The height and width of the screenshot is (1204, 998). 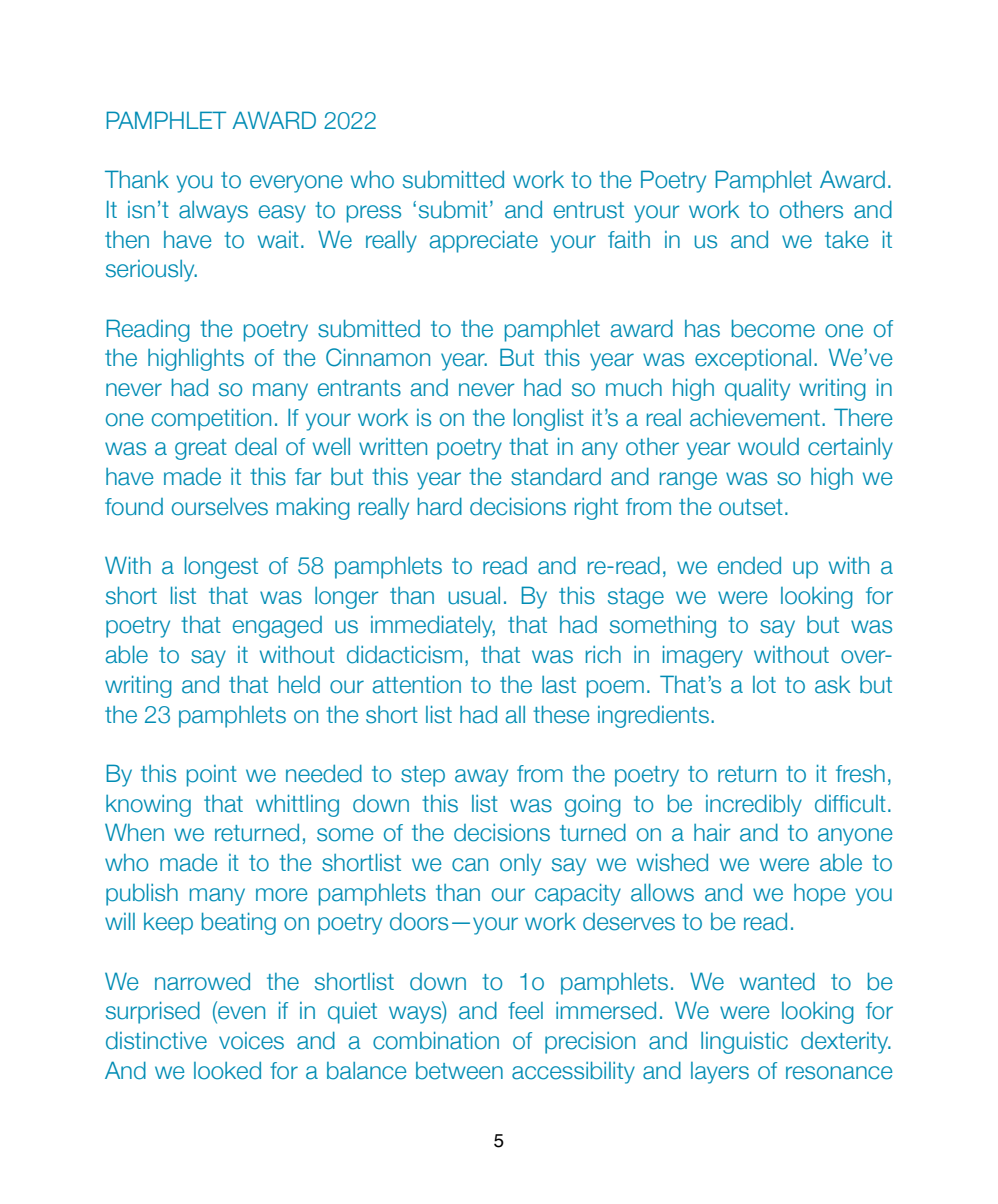 I want to click on ended, so click(x=749, y=566).
